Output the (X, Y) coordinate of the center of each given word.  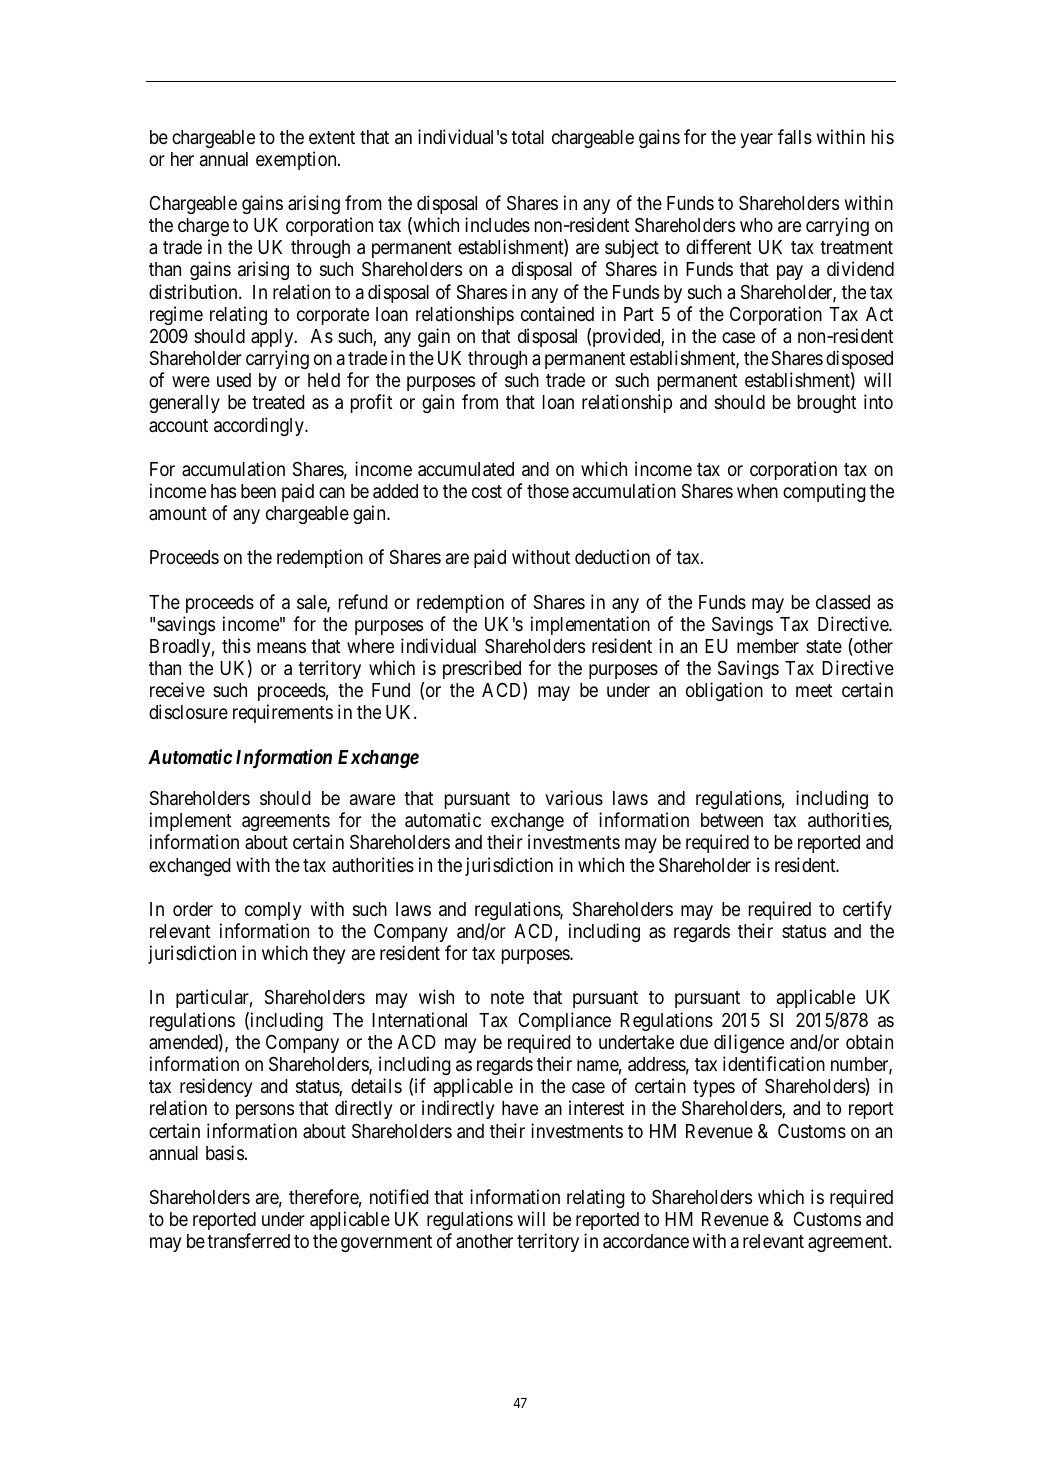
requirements (283, 713)
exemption (297, 160)
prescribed (482, 669)
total (527, 137)
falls (795, 136)
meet (814, 690)
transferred (248, 1240)
